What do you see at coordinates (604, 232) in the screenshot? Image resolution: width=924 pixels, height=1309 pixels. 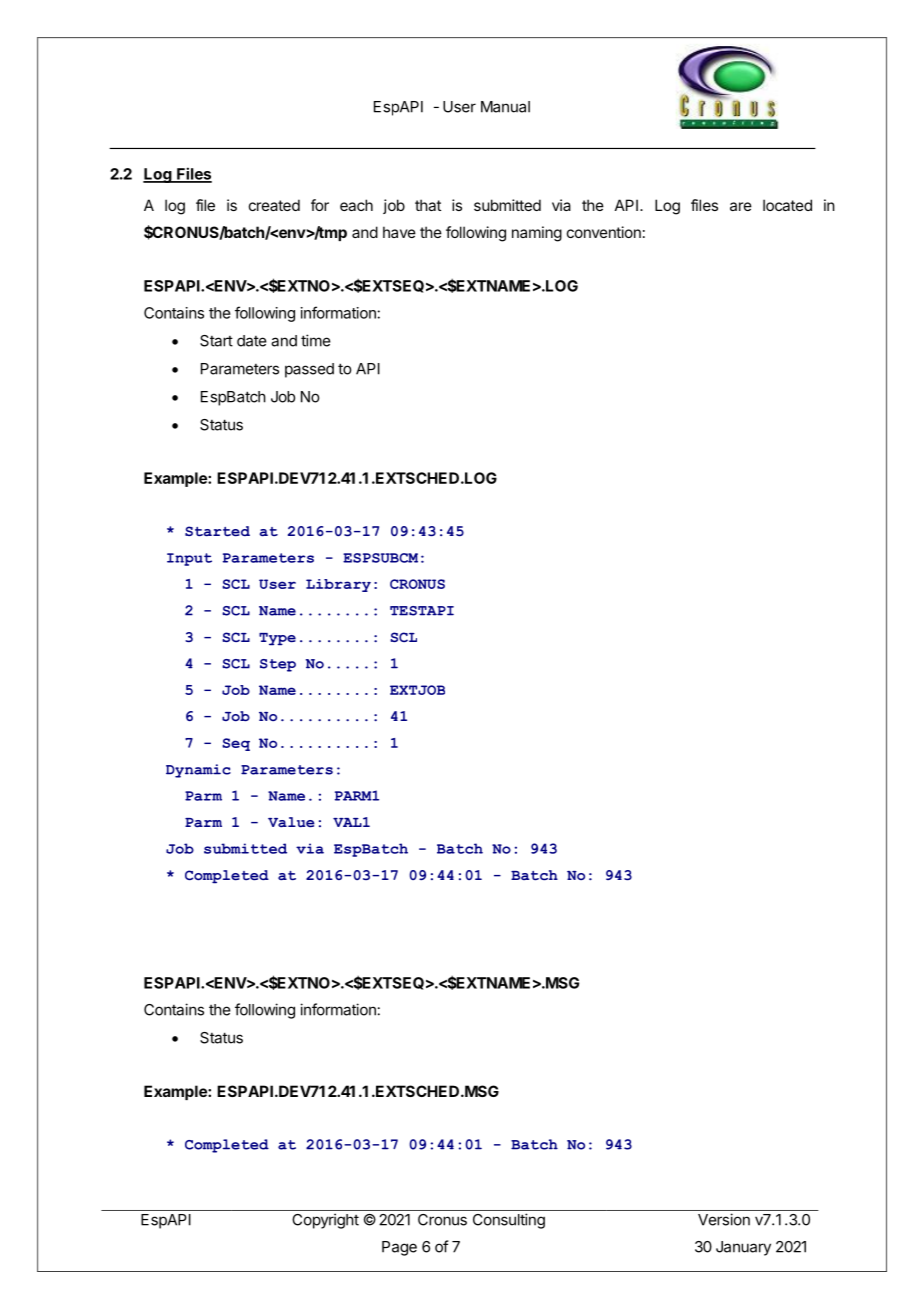 I see `convention` at bounding box center [604, 232].
